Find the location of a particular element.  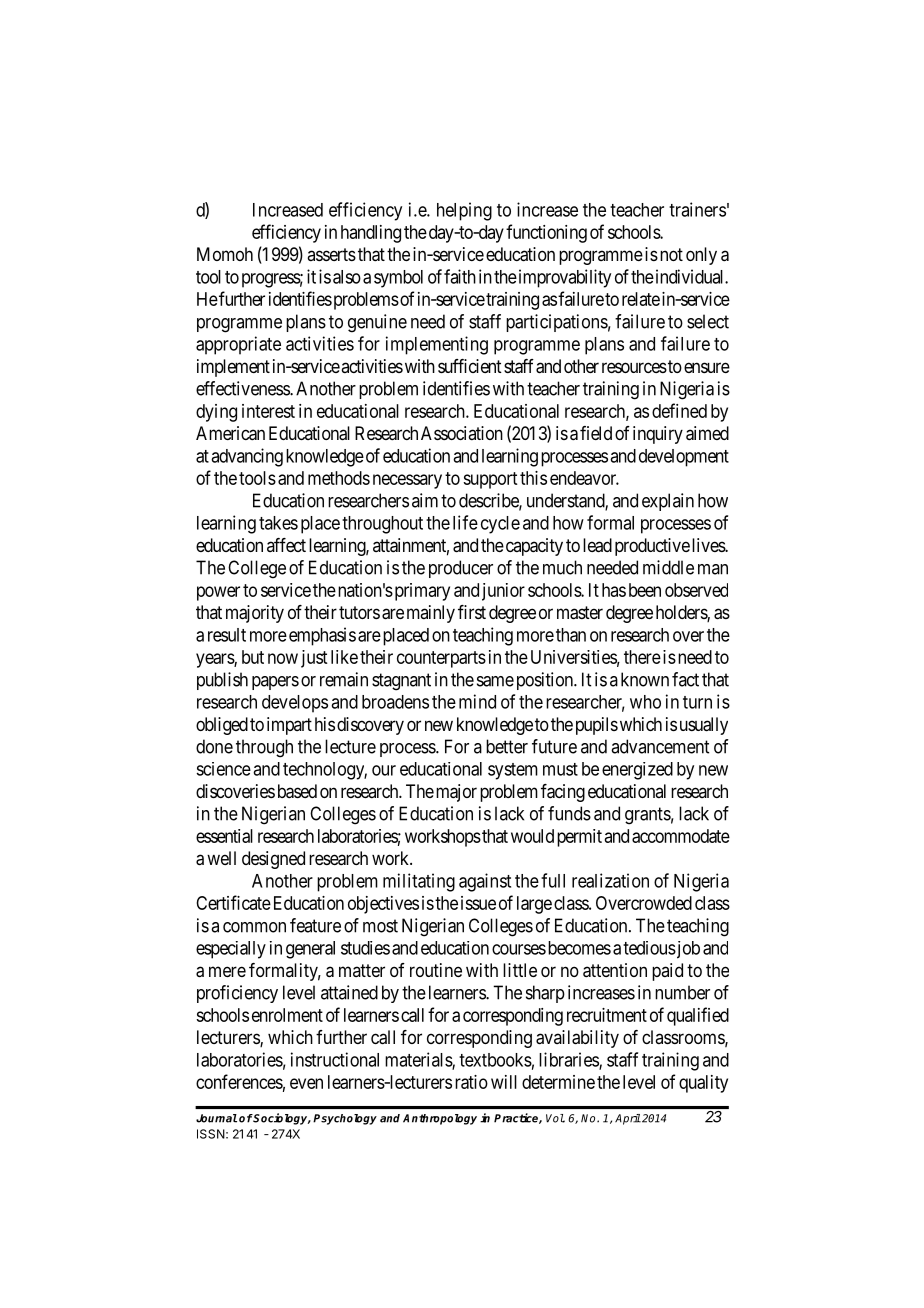

helping is located at coordinates (464, 211).
